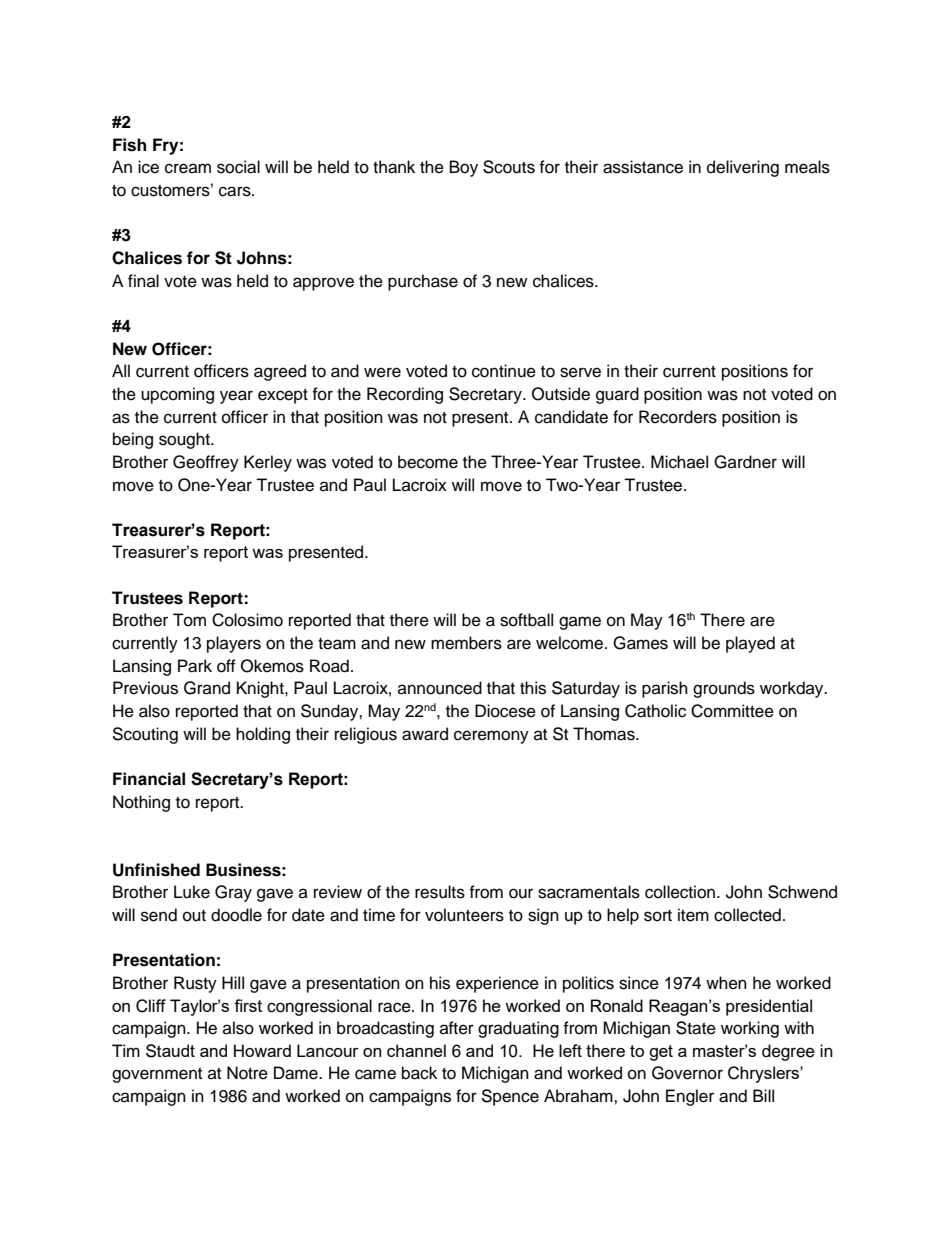  I want to click on upcoming, so click(177, 395).
